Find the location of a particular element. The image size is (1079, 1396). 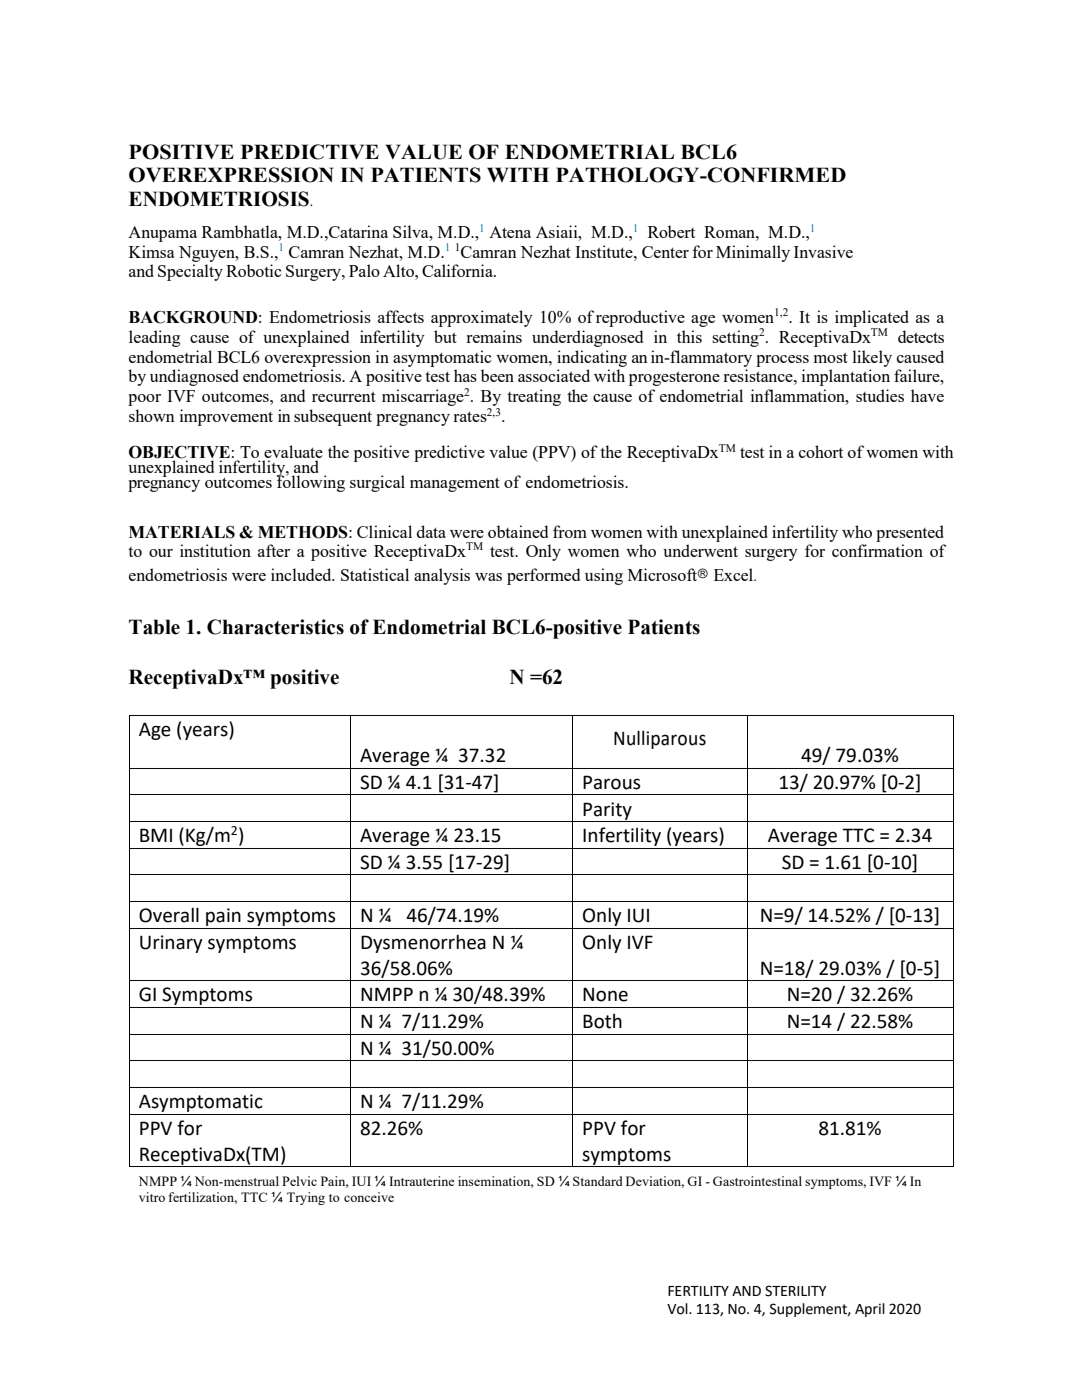

Invasive is located at coordinates (823, 251).
